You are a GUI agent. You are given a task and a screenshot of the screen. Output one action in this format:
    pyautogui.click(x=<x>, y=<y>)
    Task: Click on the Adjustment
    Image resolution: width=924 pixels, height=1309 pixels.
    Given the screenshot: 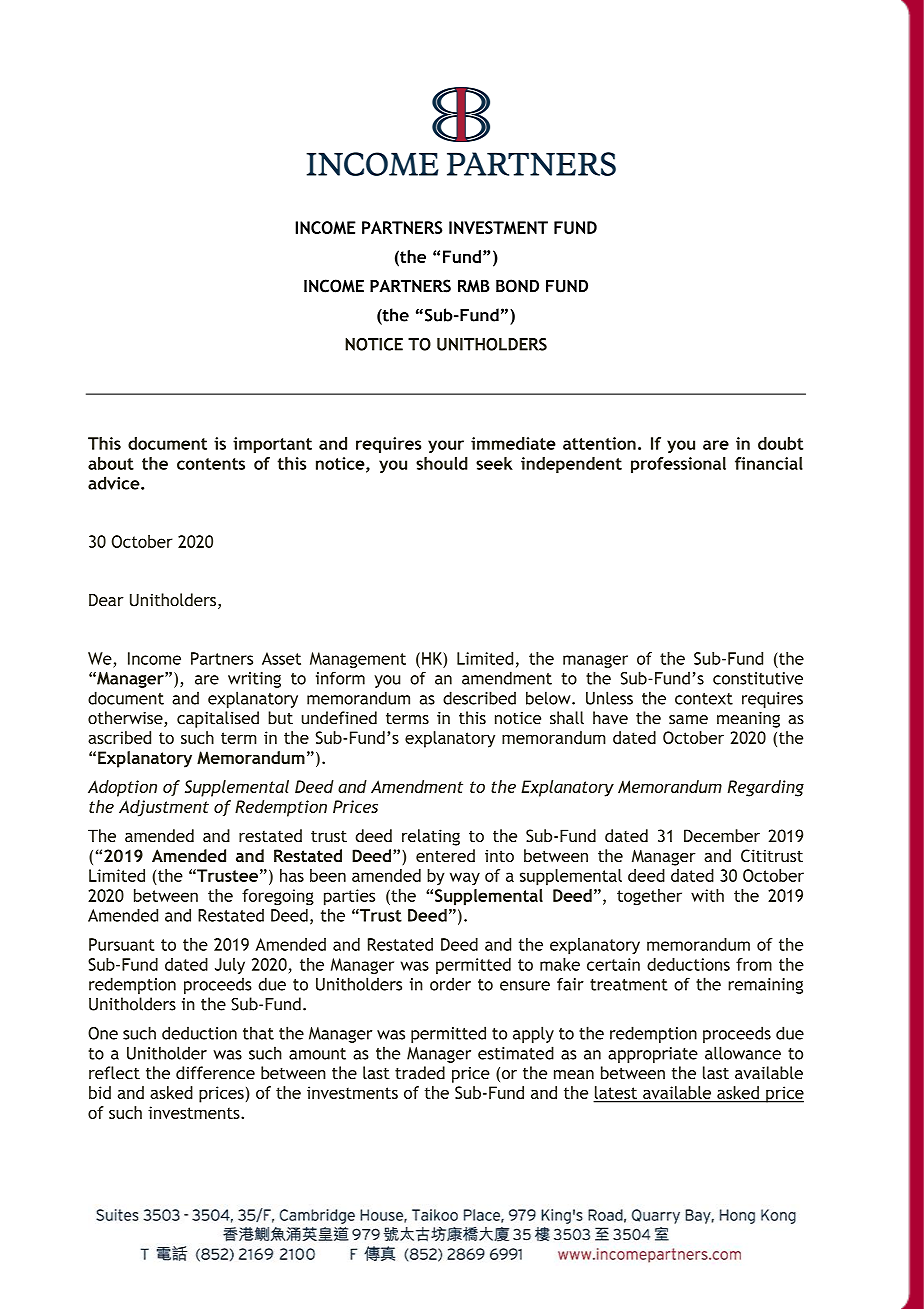 What is the action you would take?
    pyautogui.click(x=164, y=808)
